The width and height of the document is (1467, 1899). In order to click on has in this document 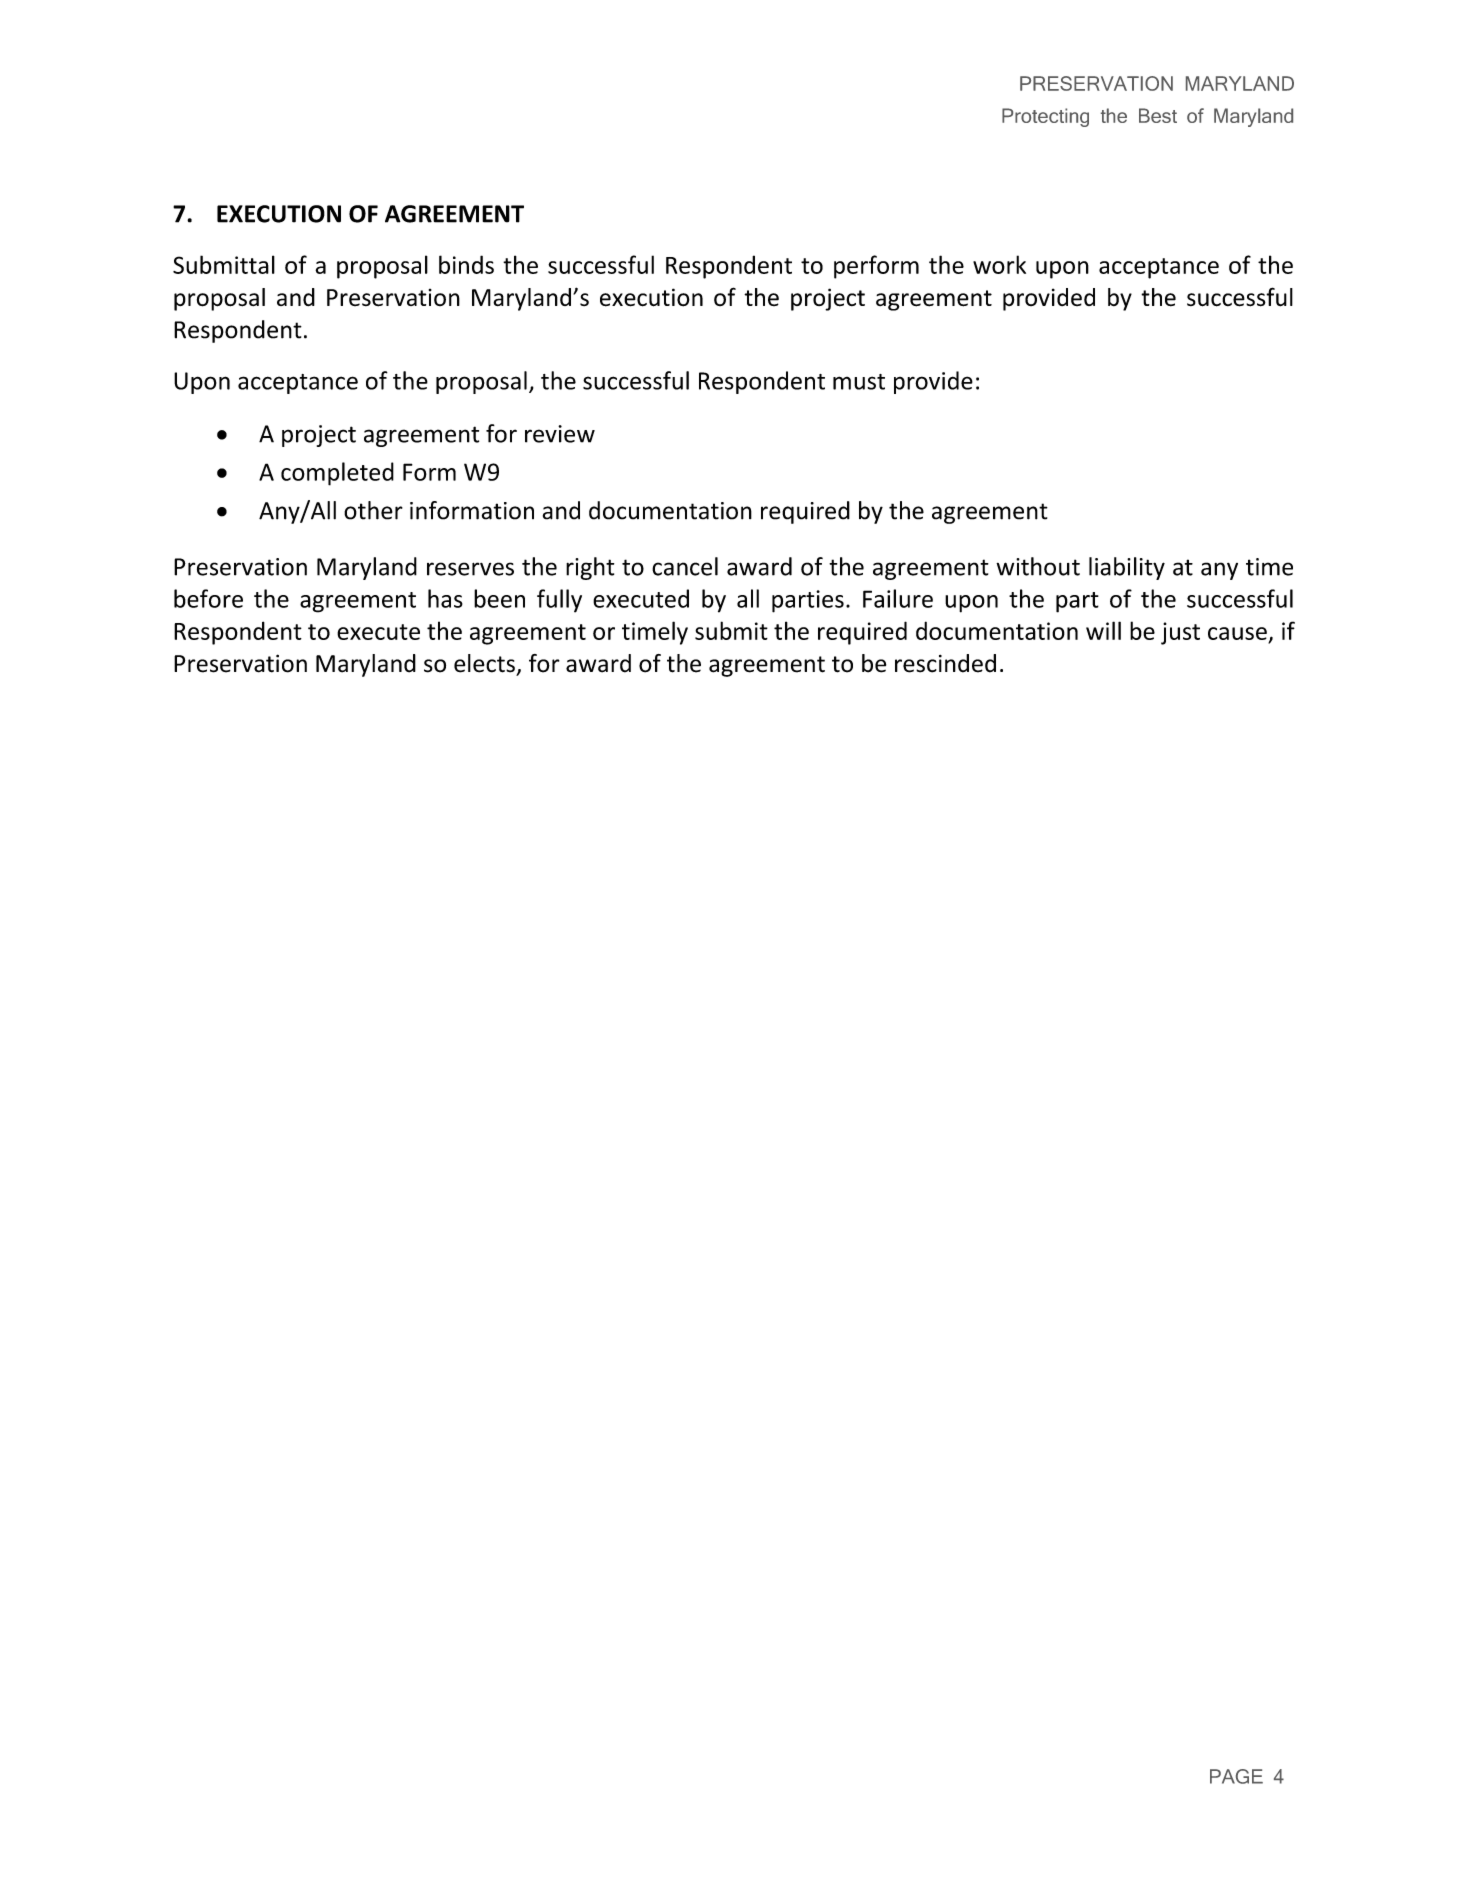, I will do `click(445, 598)`.
